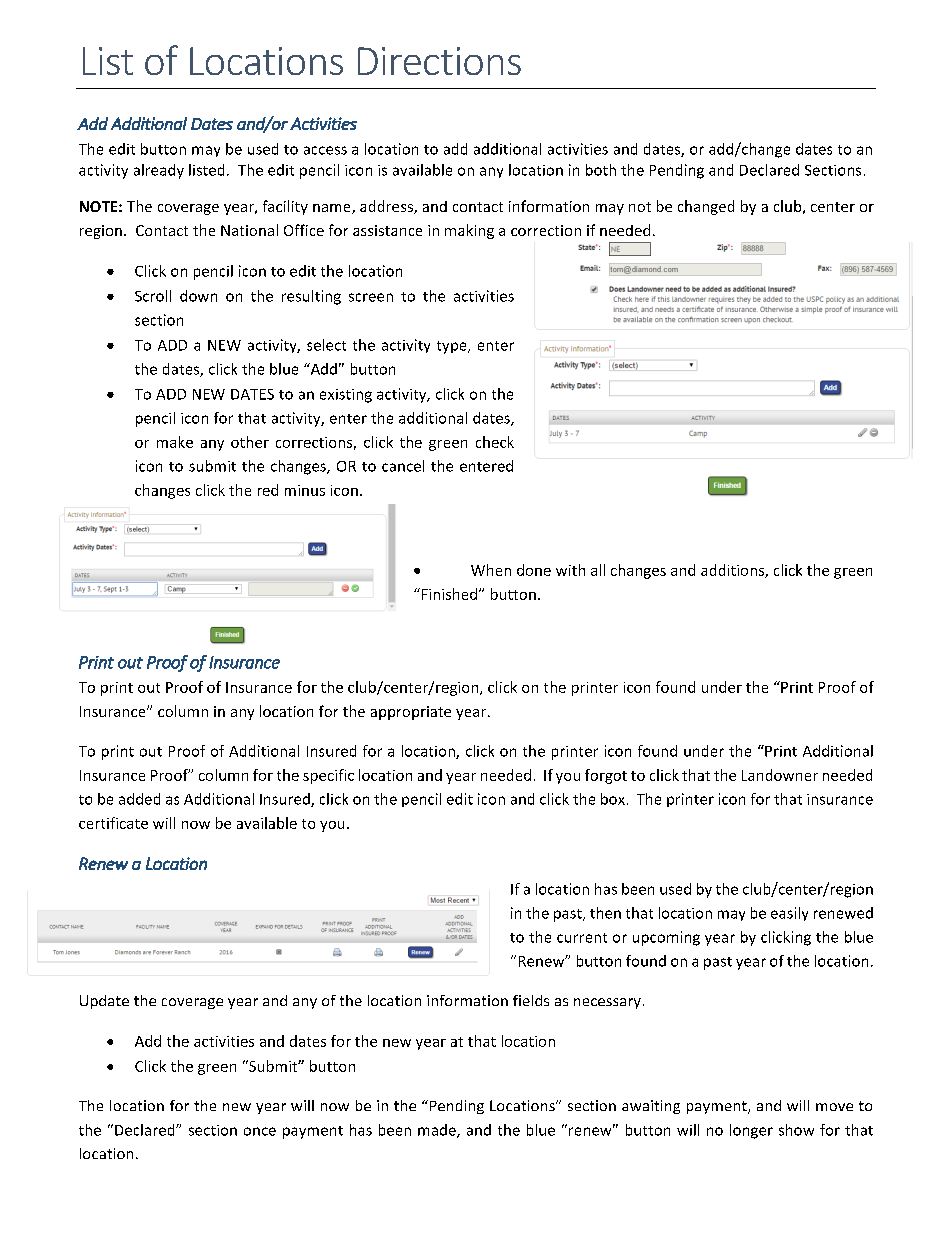  What do you see at coordinates (438, 1131) in the document?
I see `made` at bounding box center [438, 1131].
